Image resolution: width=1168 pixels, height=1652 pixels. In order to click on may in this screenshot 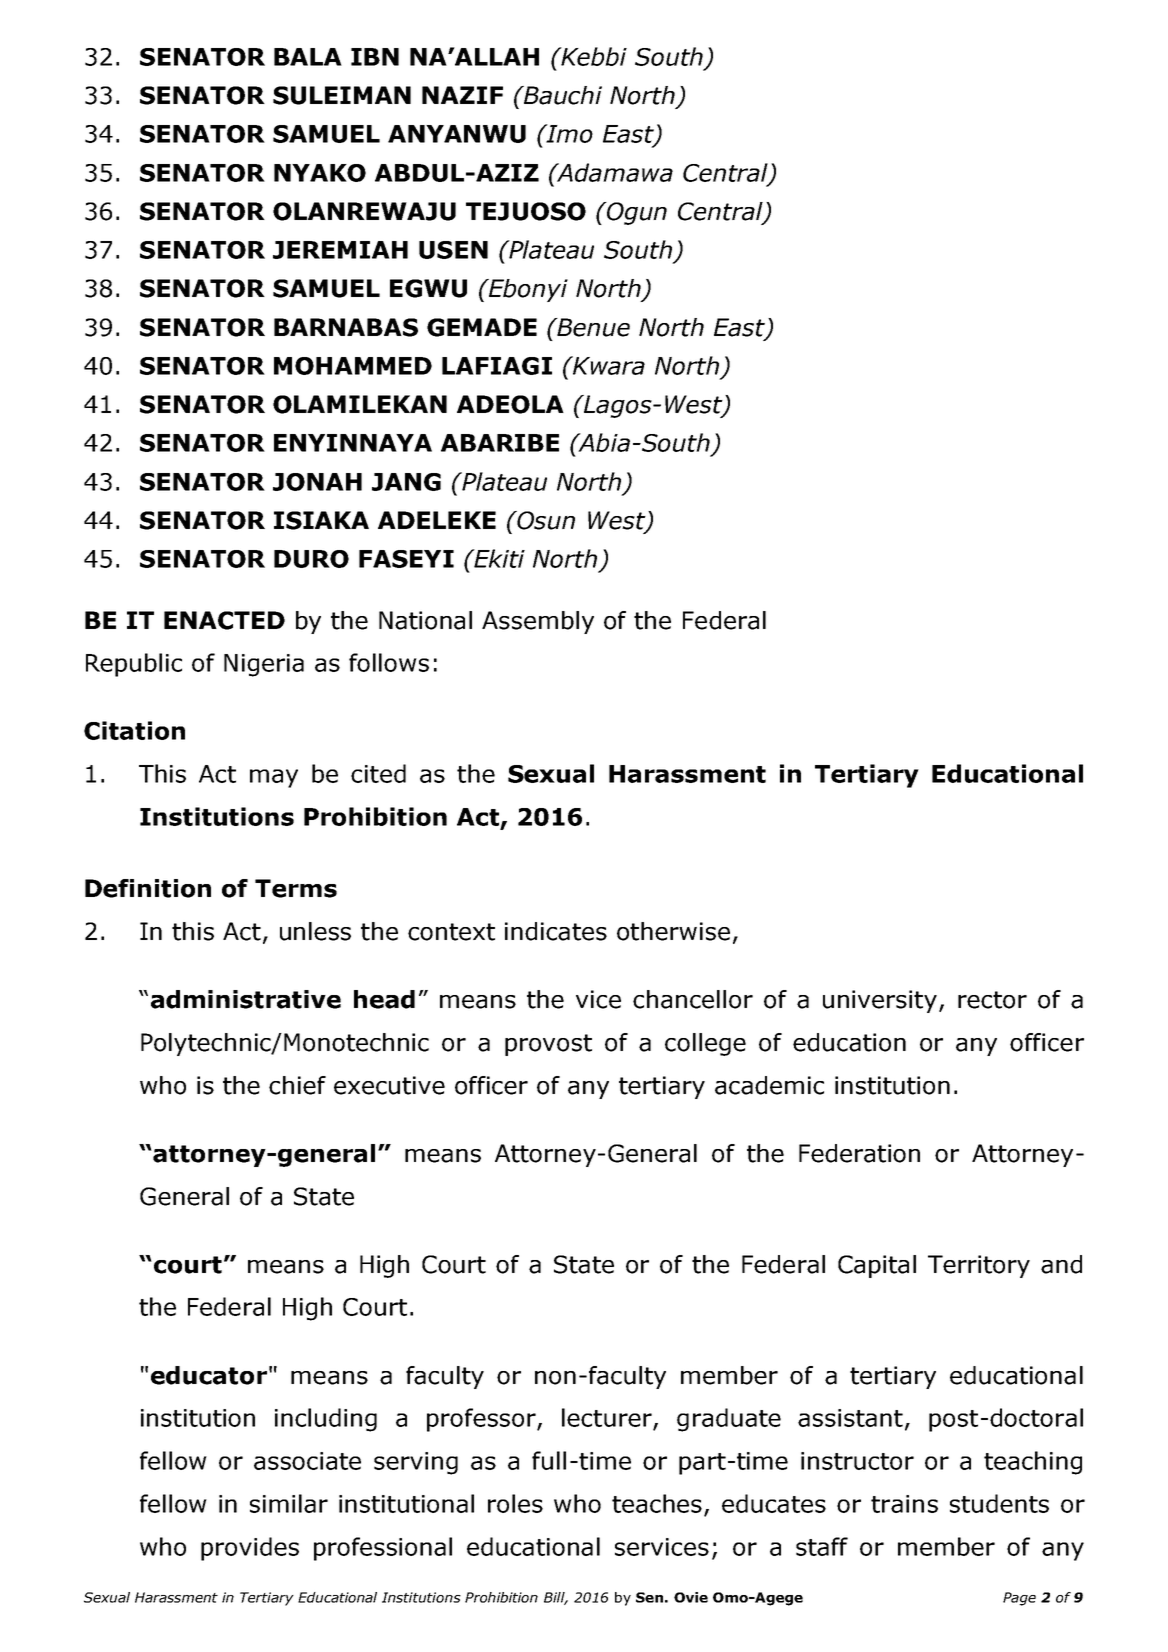, I will do `click(274, 778)`.
